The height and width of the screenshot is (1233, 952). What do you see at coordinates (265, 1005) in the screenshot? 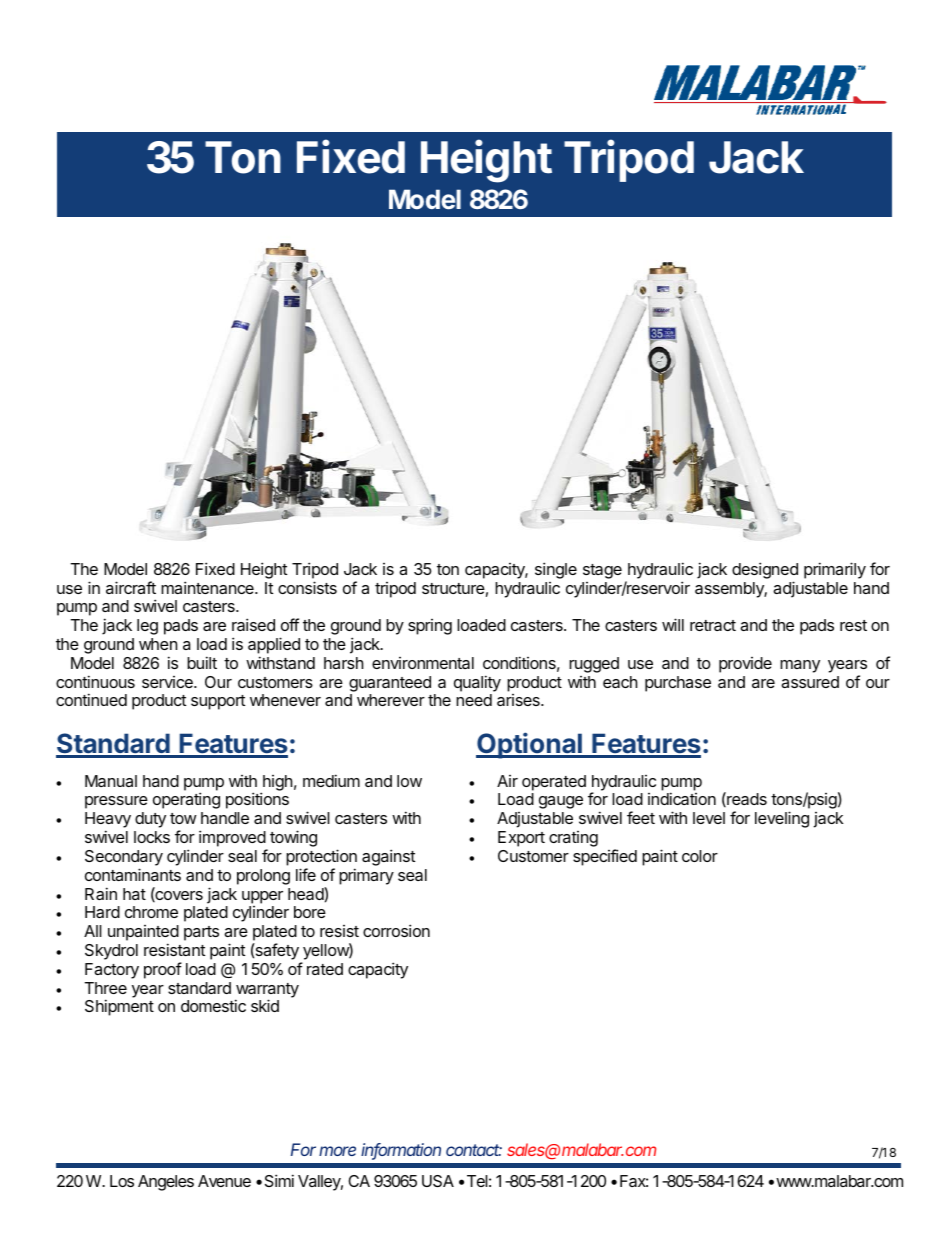
I see `skid` at bounding box center [265, 1005].
